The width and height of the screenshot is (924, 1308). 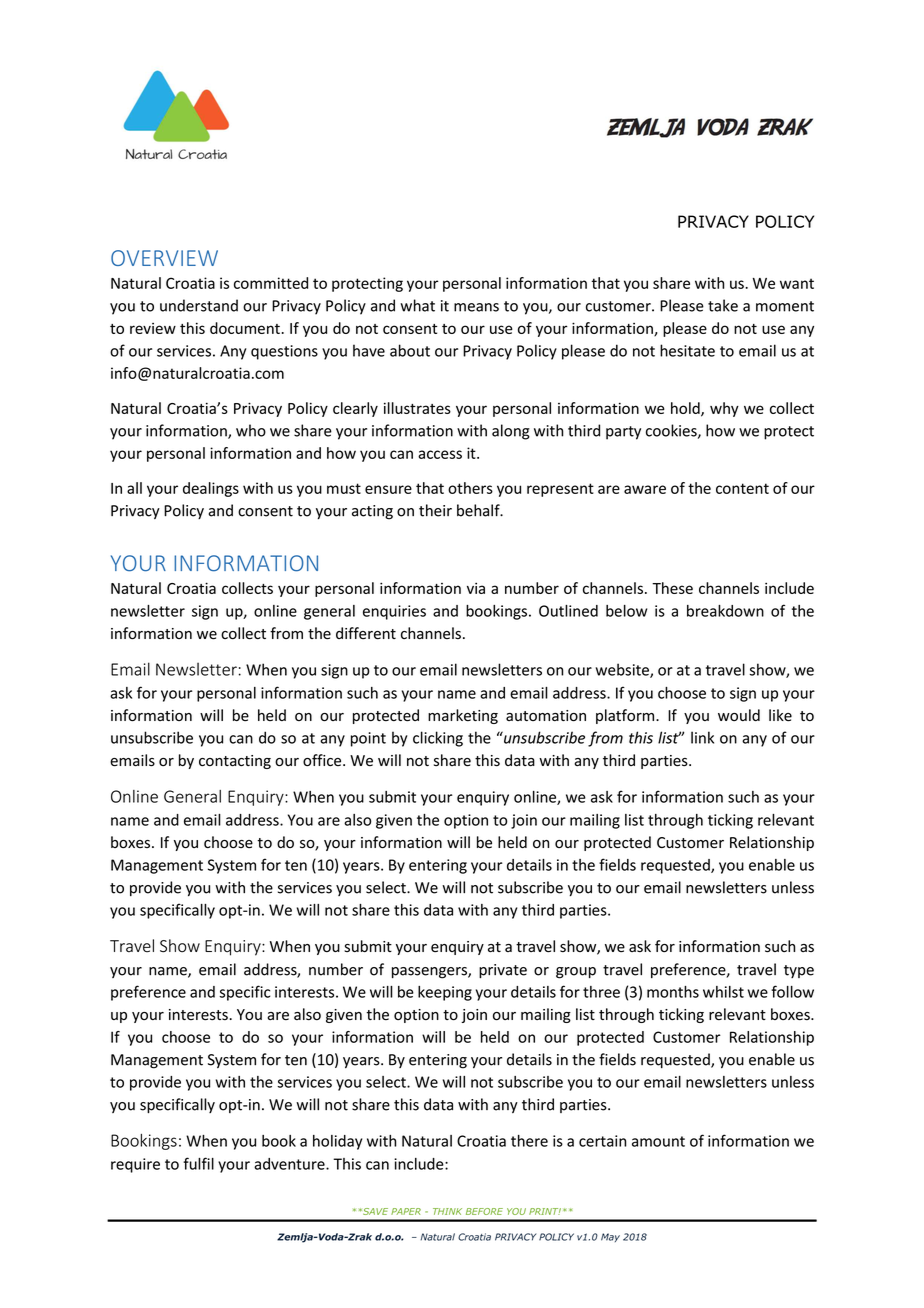 I want to click on understand, so click(x=199, y=305).
